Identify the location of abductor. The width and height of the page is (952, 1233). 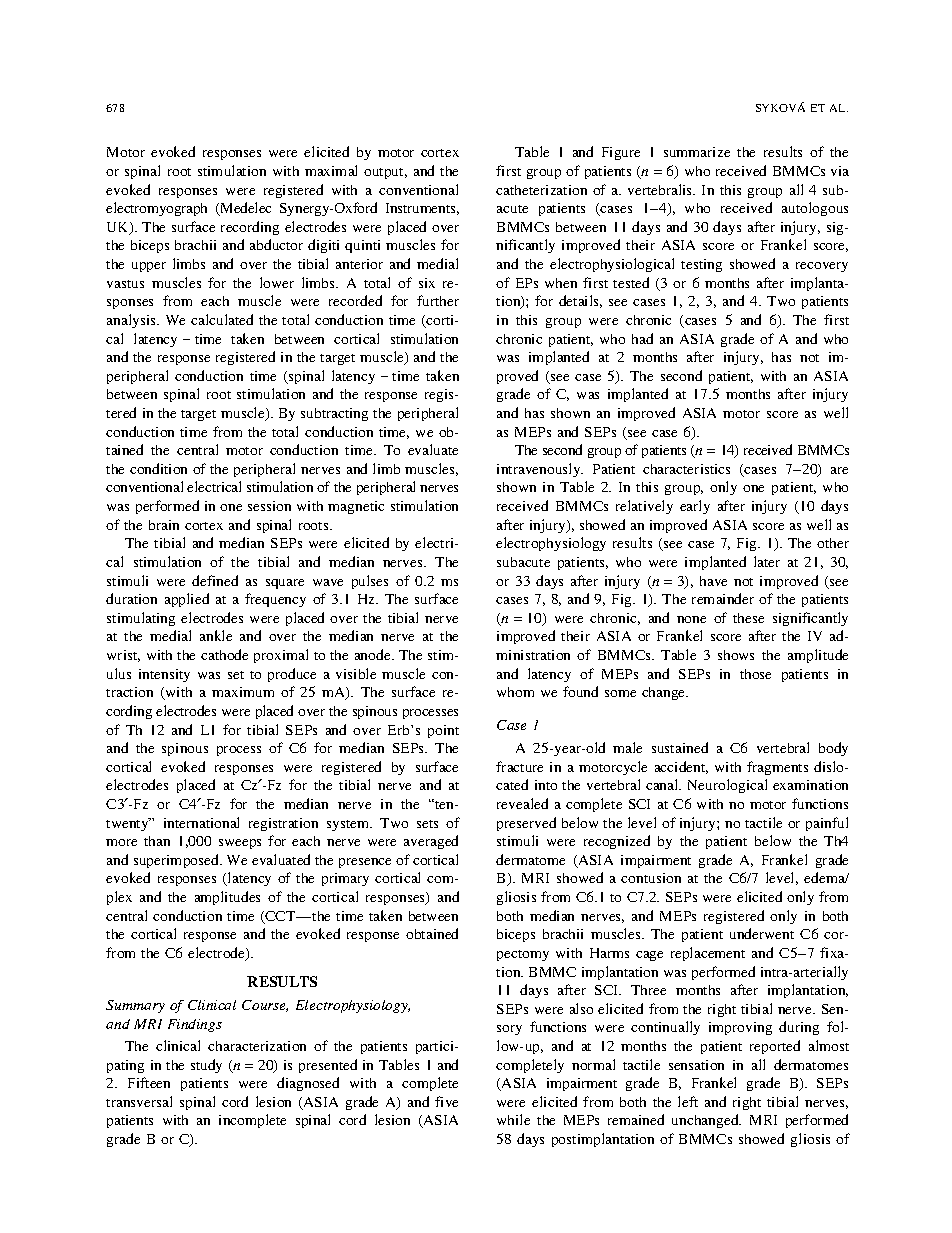
(276, 244).
